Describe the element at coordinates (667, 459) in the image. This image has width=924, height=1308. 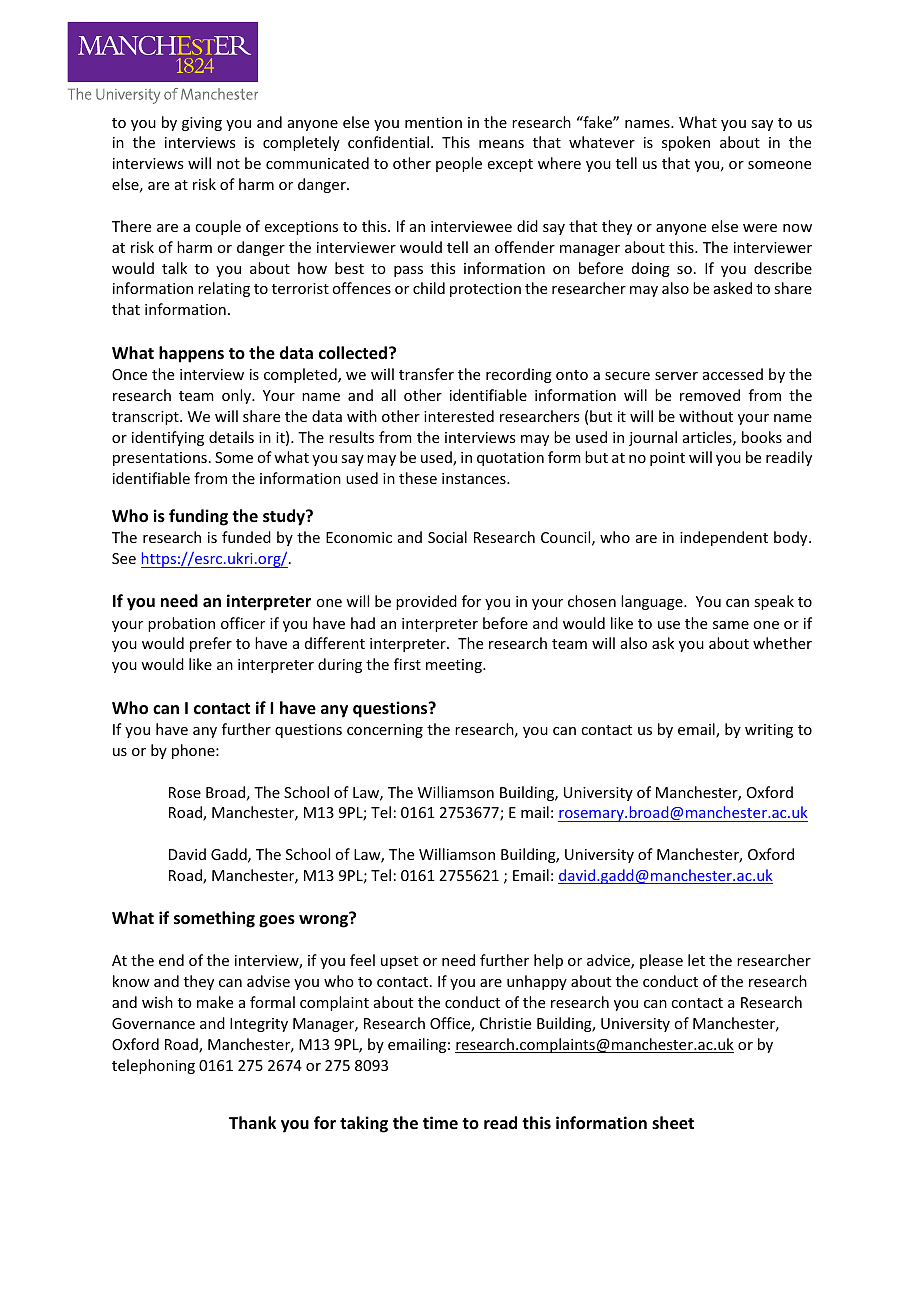
I see `point` at that location.
